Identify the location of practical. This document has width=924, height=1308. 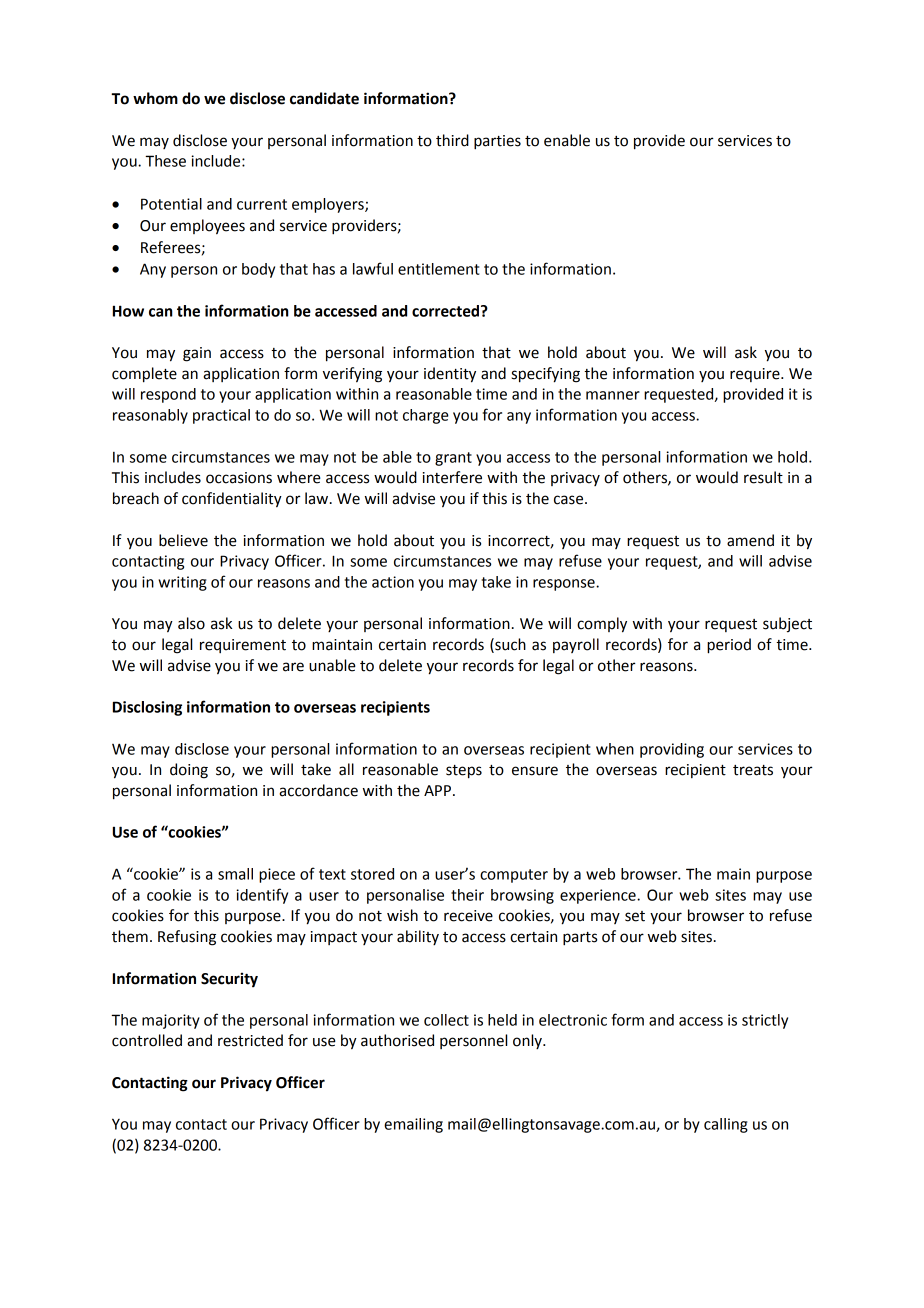
(221, 416).
